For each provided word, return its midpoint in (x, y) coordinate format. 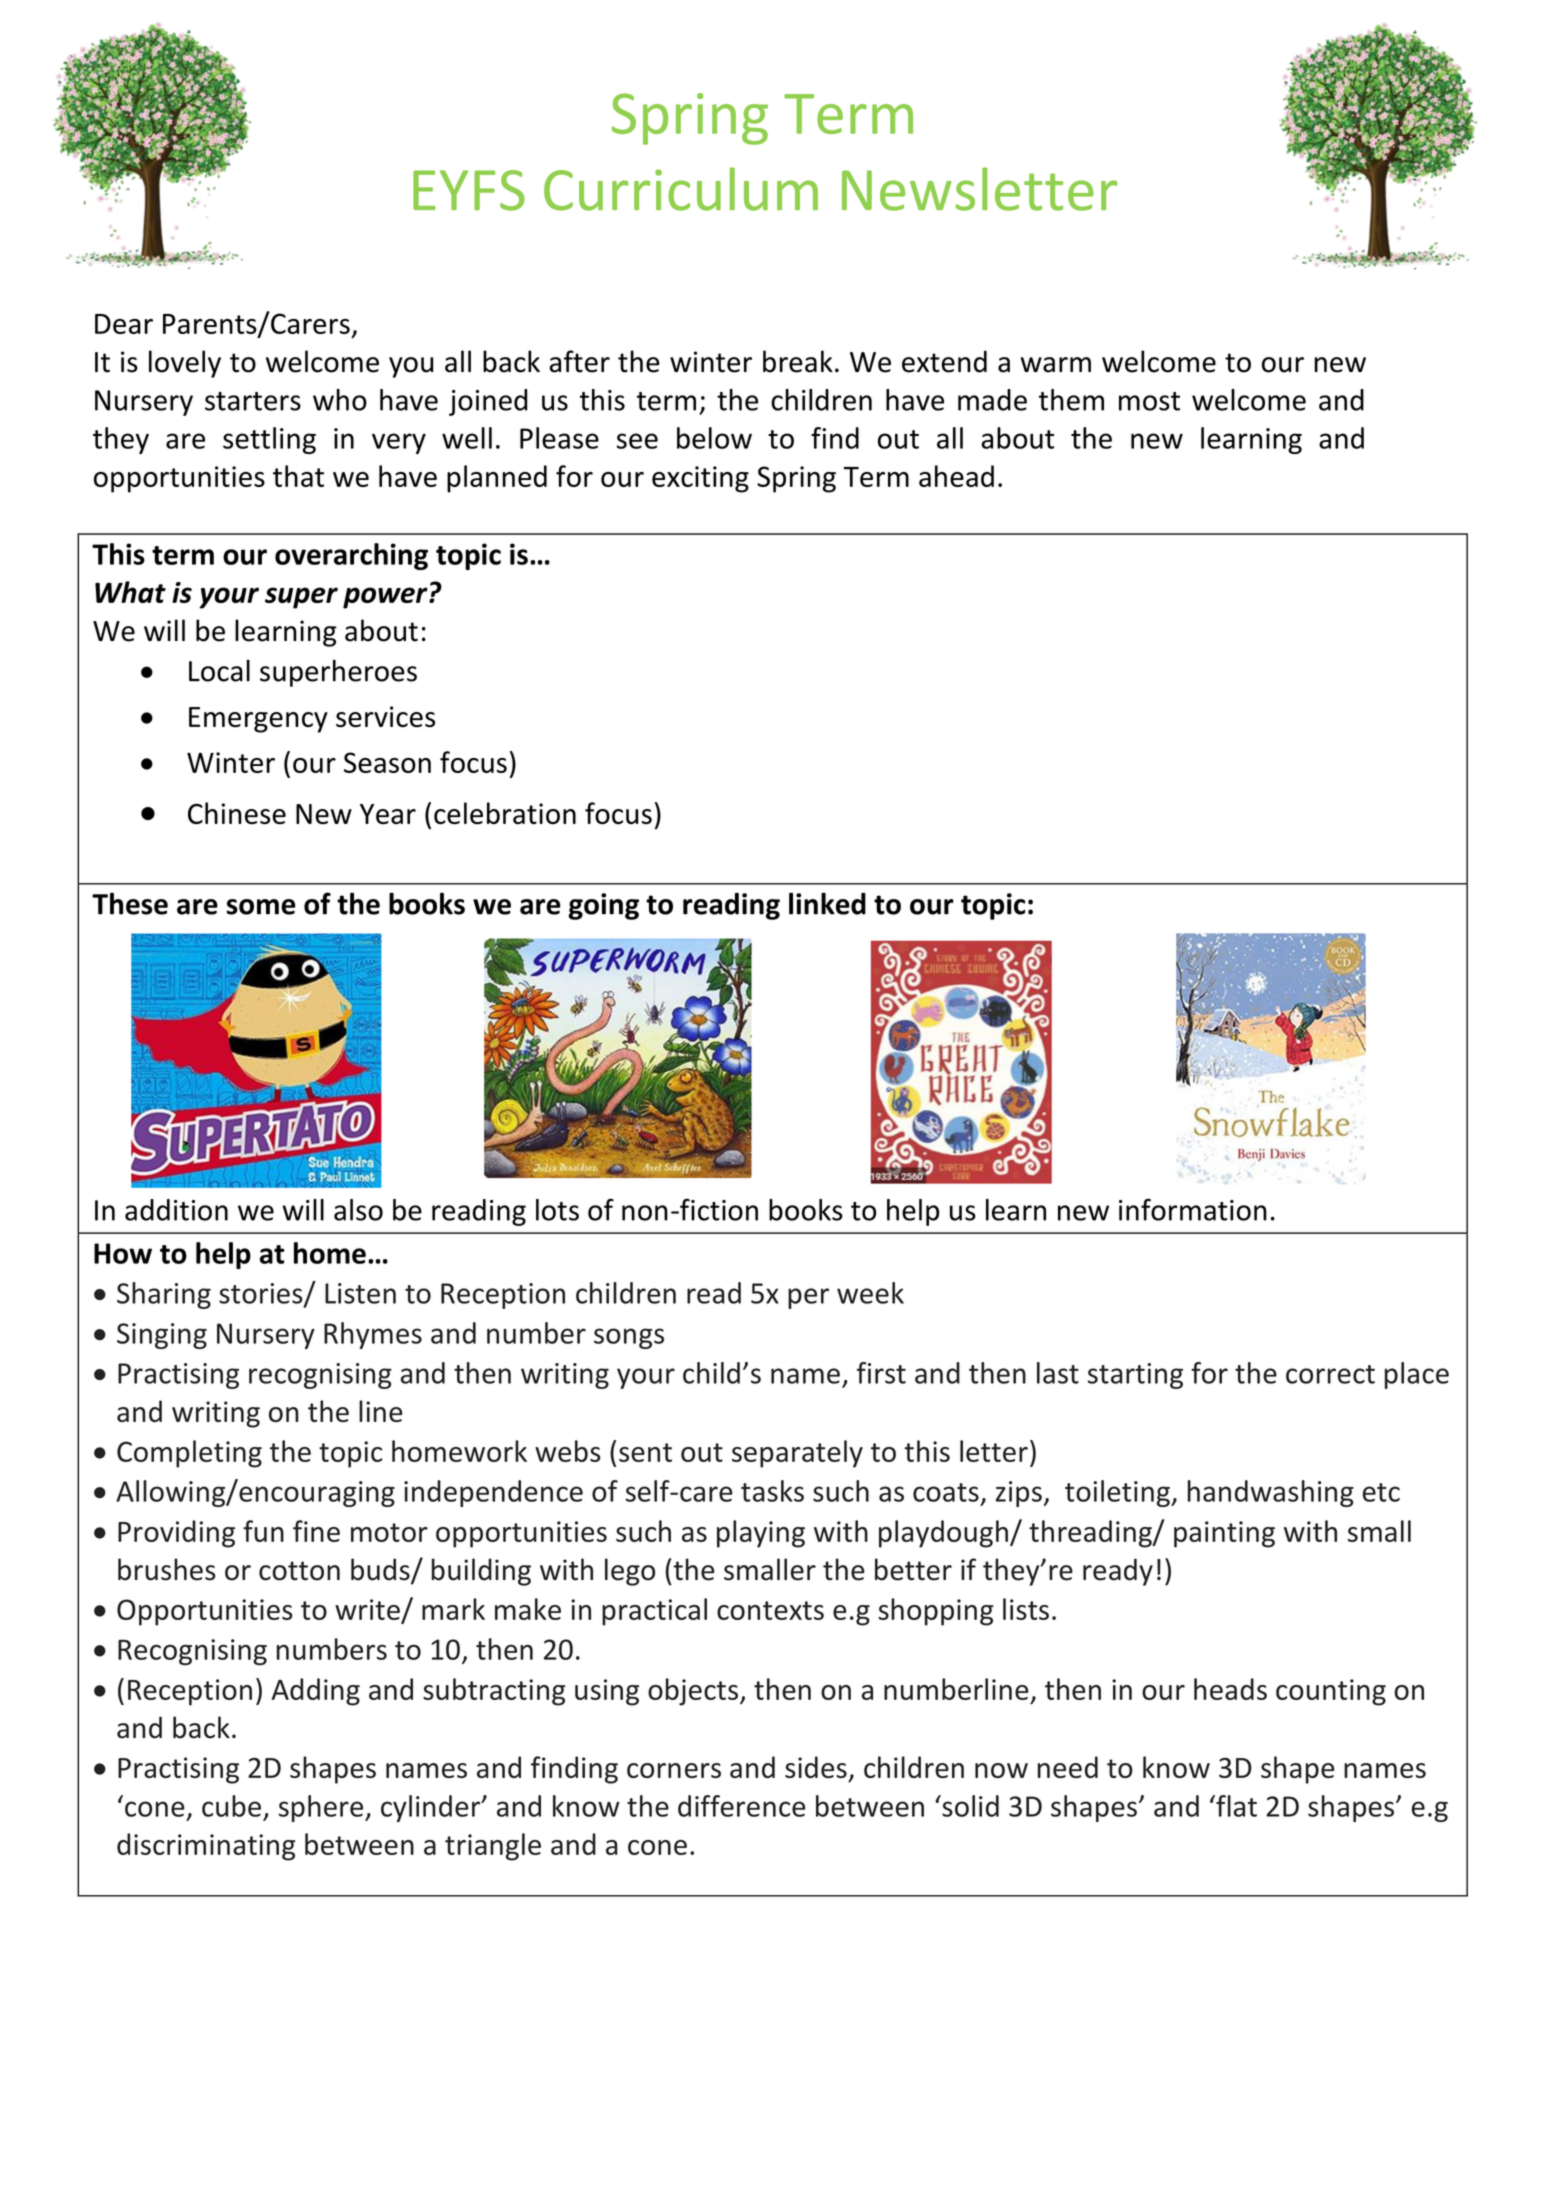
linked (827, 903)
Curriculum (681, 189)
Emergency (258, 720)
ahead (956, 476)
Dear (124, 324)
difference (742, 1806)
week (870, 1293)
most (1149, 401)
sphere (322, 1808)
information (1193, 1209)
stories (262, 1294)
